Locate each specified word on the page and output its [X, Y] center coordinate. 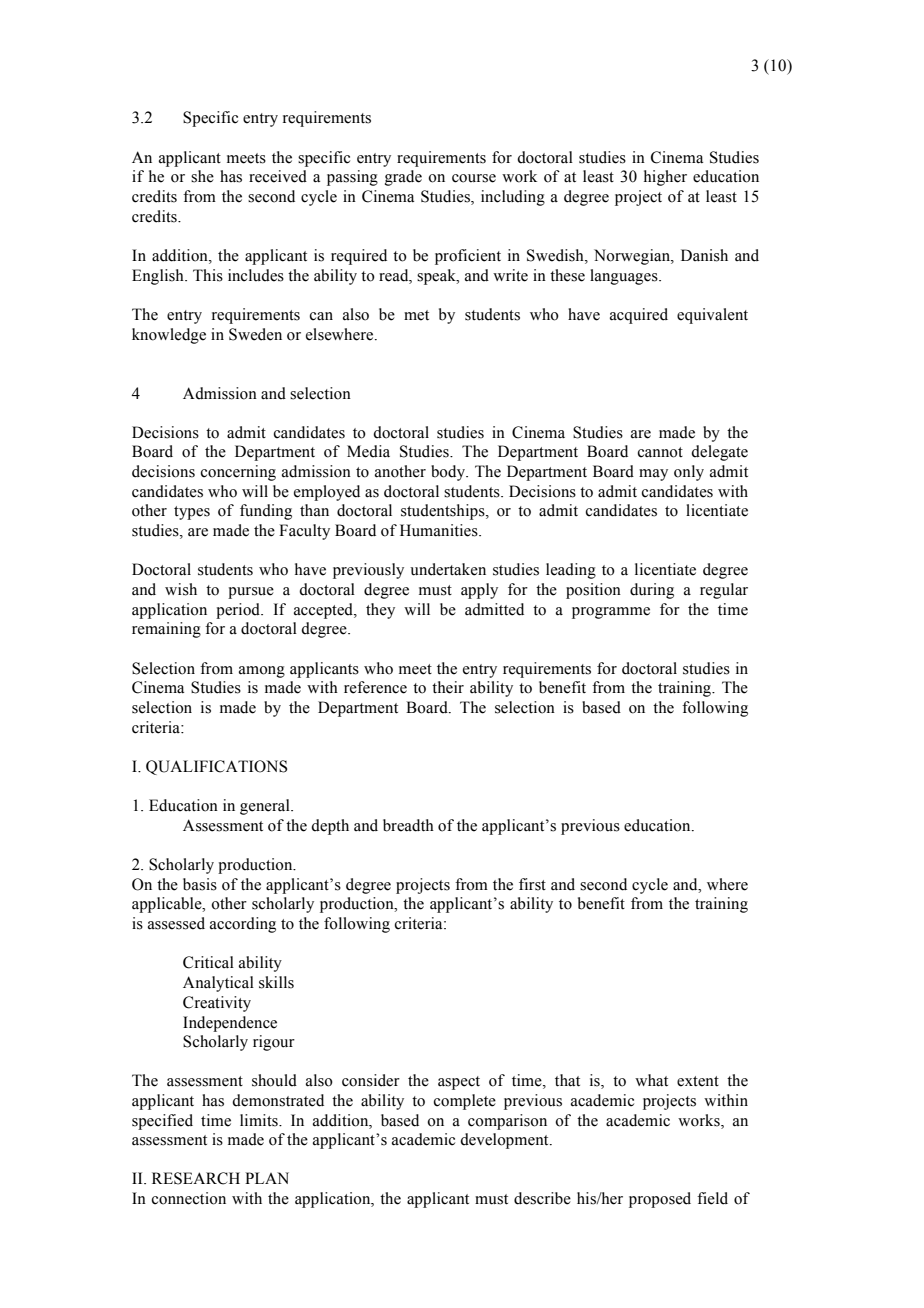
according [243, 925]
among [262, 672]
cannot [660, 452]
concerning [238, 473]
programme [611, 613]
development [505, 1141]
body [449, 473]
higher [665, 178]
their [448, 687]
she [202, 176]
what [651, 1080]
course [474, 178]
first [532, 884]
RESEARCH [196, 1178]
